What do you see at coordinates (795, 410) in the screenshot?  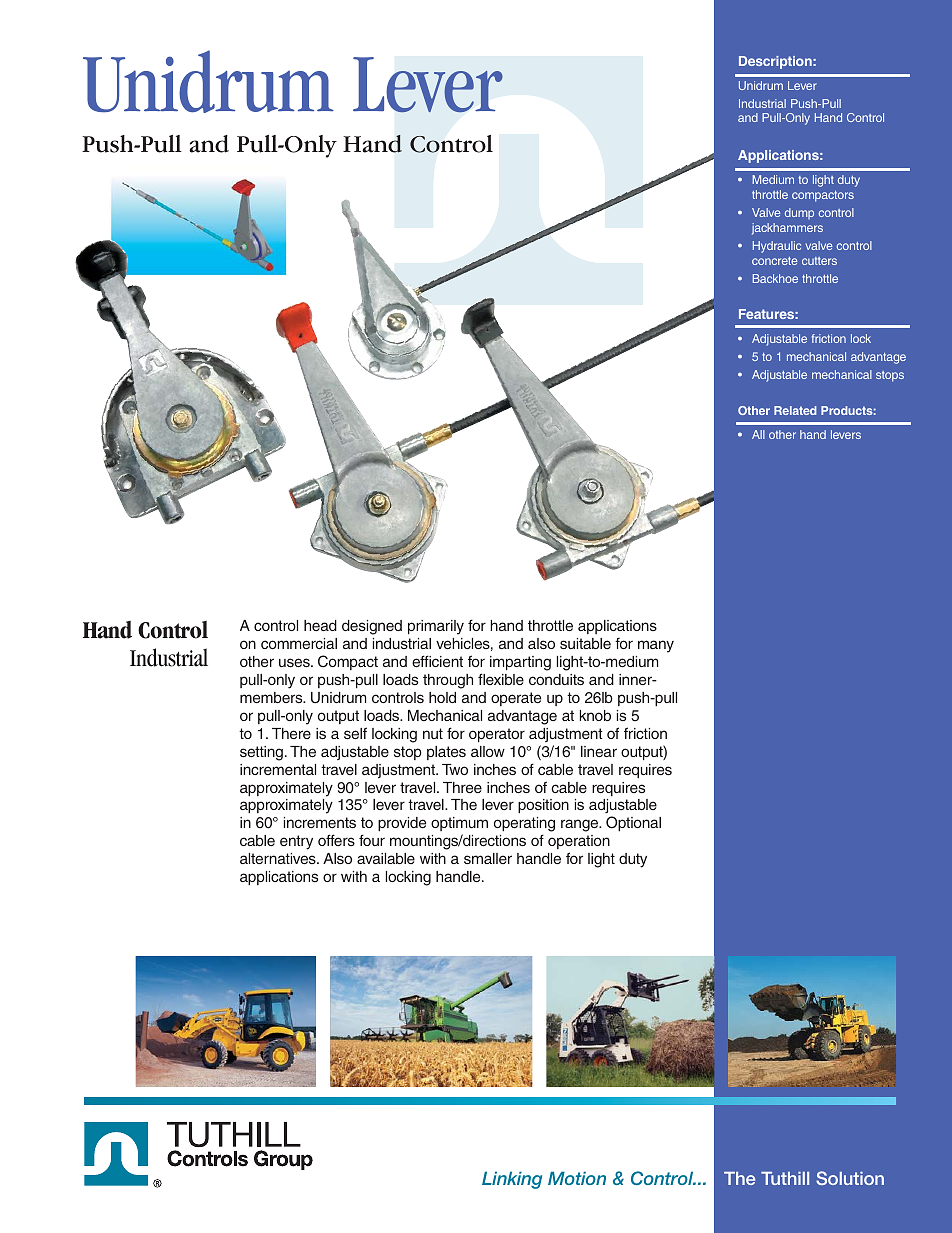 I see `Related` at bounding box center [795, 410].
